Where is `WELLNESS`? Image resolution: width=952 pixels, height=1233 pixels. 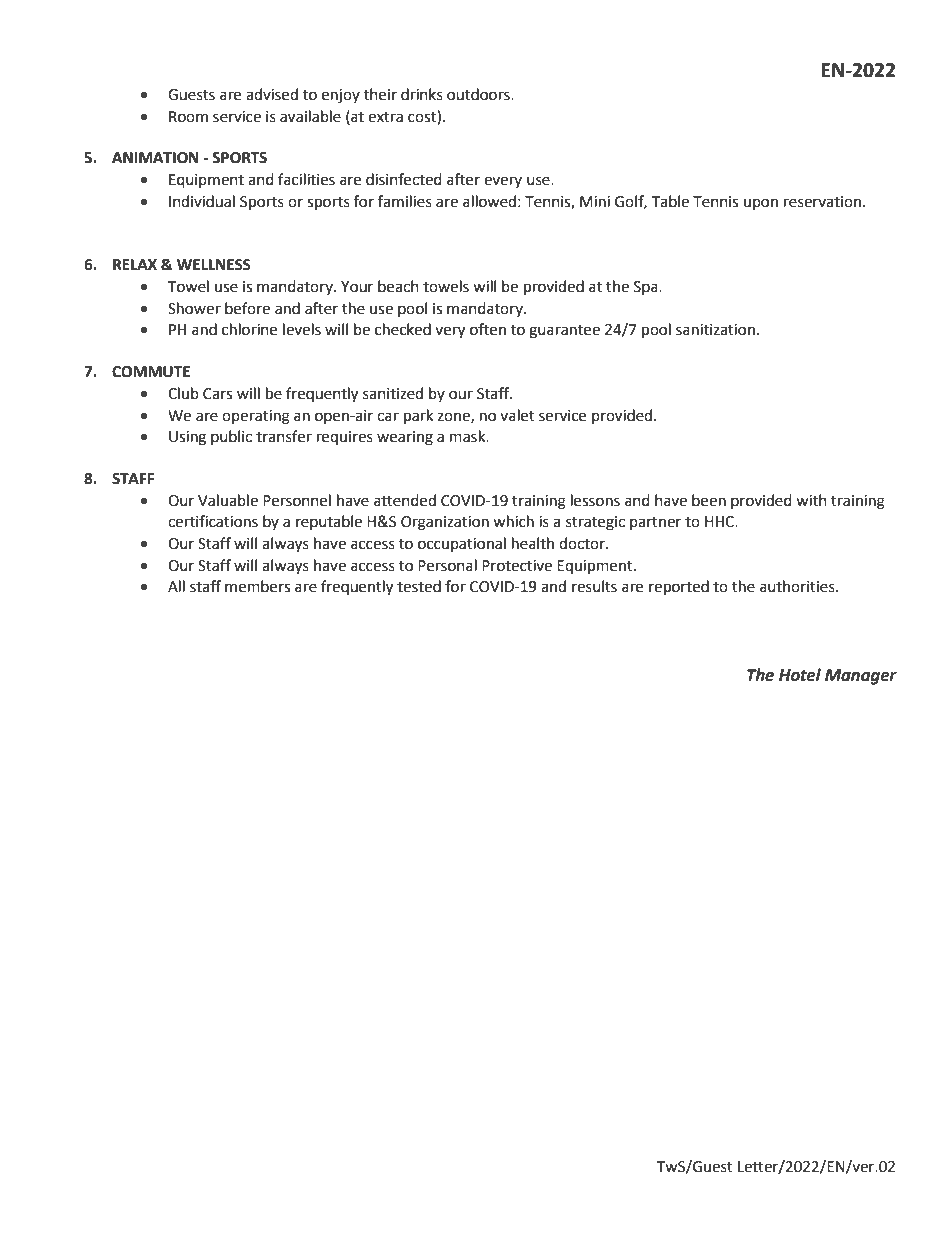 WELLNESS is located at coordinates (214, 265).
